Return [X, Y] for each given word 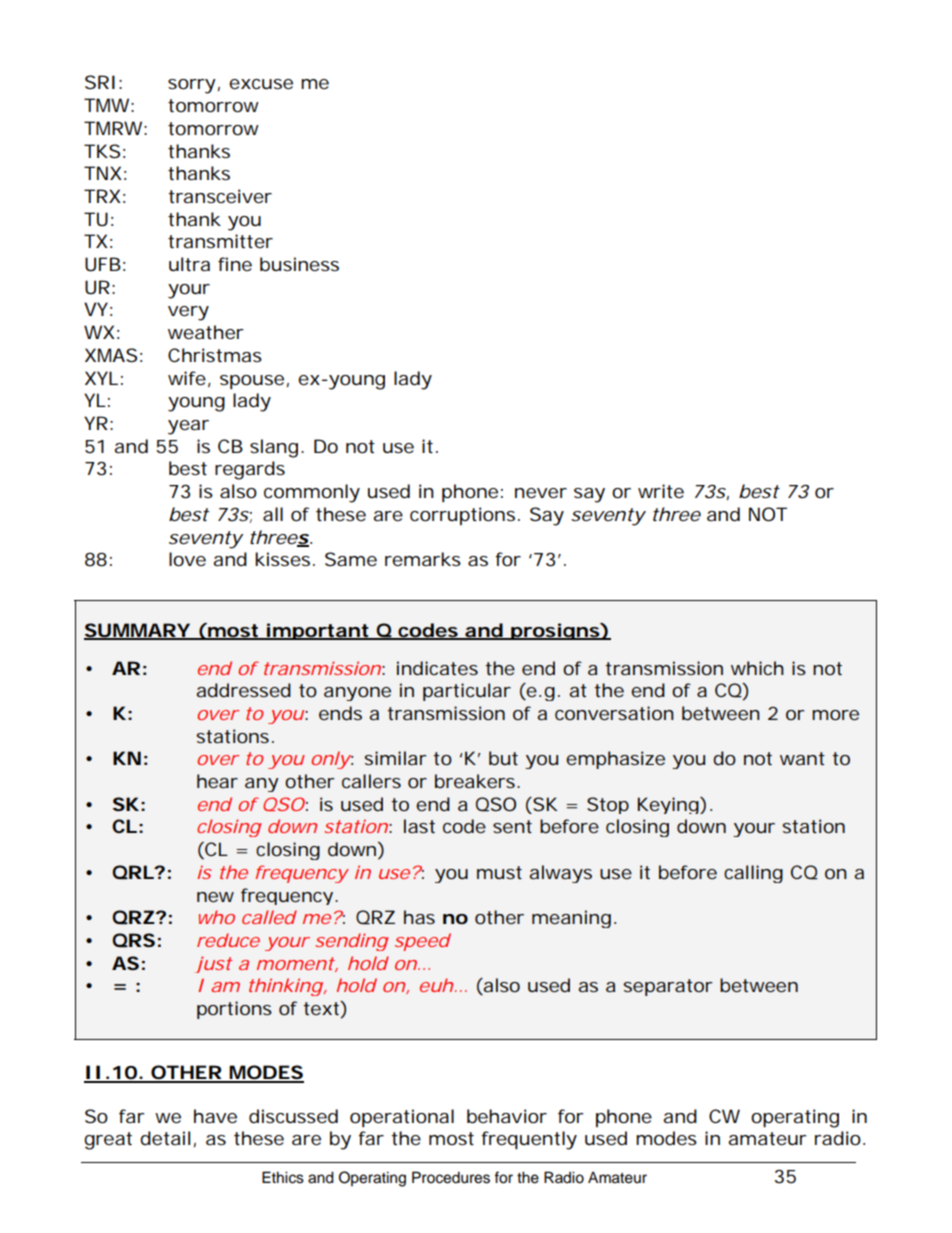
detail [165, 1138]
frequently [529, 1140]
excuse [261, 84]
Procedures [451, 1177]
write [661, 491]
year [188, 427]
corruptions [462, 516]
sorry [192, 86]
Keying [669, 805]
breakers [476, 781]
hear [217, 781]
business [299, 264]
